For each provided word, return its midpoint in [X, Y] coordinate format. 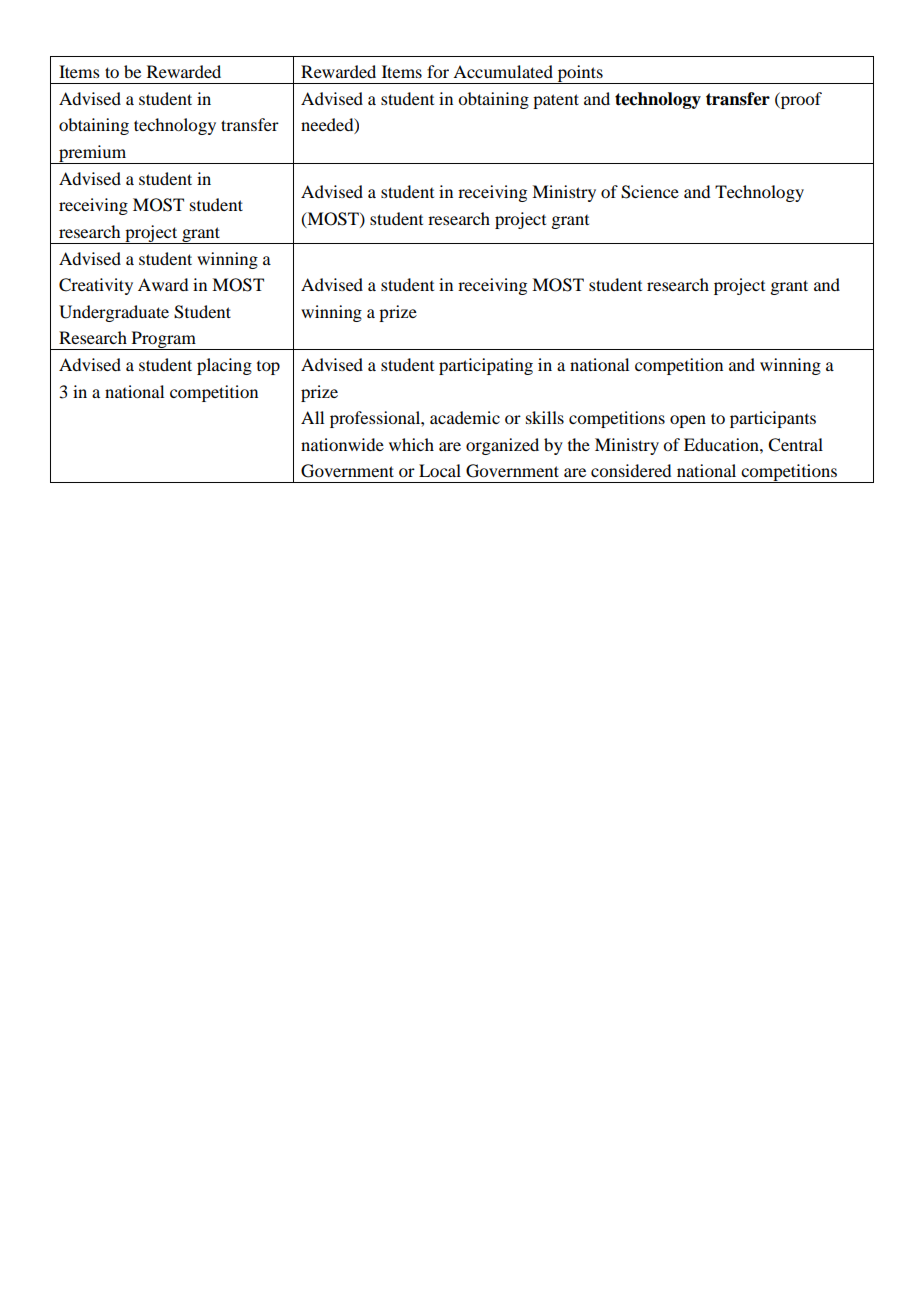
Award [163, 284]
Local [440, 470]
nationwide [342, 444]
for [438, 71]
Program [163, 340]
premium [93, 154]
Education [722, 444]
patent [556, 101]
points [580, 74]
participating [486, 366]
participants [773, 419]
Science [650, 192]
